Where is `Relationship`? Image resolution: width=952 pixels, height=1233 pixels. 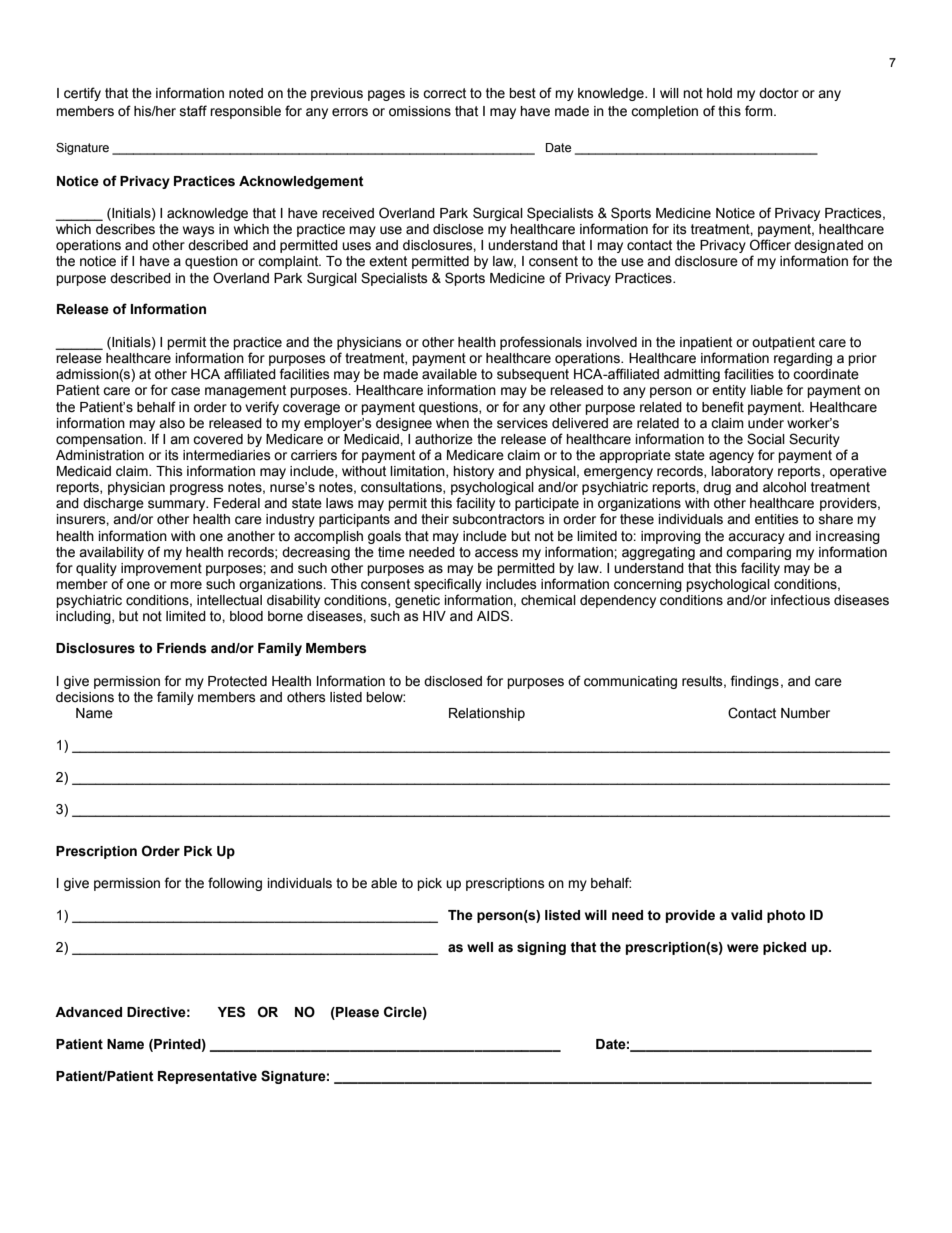
Relationship is located at coordinates (487, 714).
